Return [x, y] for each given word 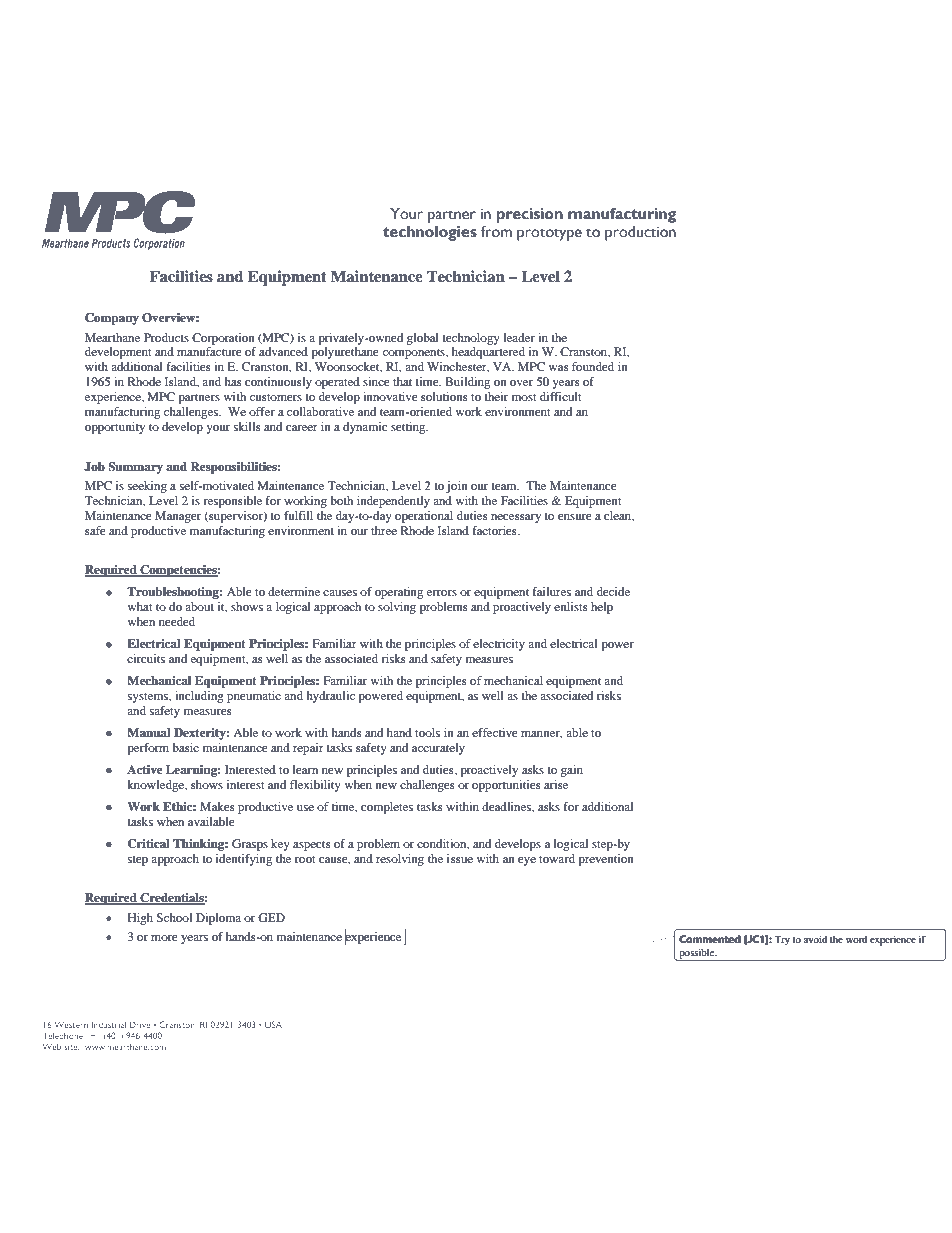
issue [460, 858]
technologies [430, 233]
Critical [149, 844]
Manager [178, 517]
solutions [444, 396]
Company [112, 319]
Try [782, 941]
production [640, 233]
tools [427, 732]
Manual [149, 732]
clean [619, 516]
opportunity [115, 428]
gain [572, 771]
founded [593, 366]
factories [496, 530]
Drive [140, 1024]
